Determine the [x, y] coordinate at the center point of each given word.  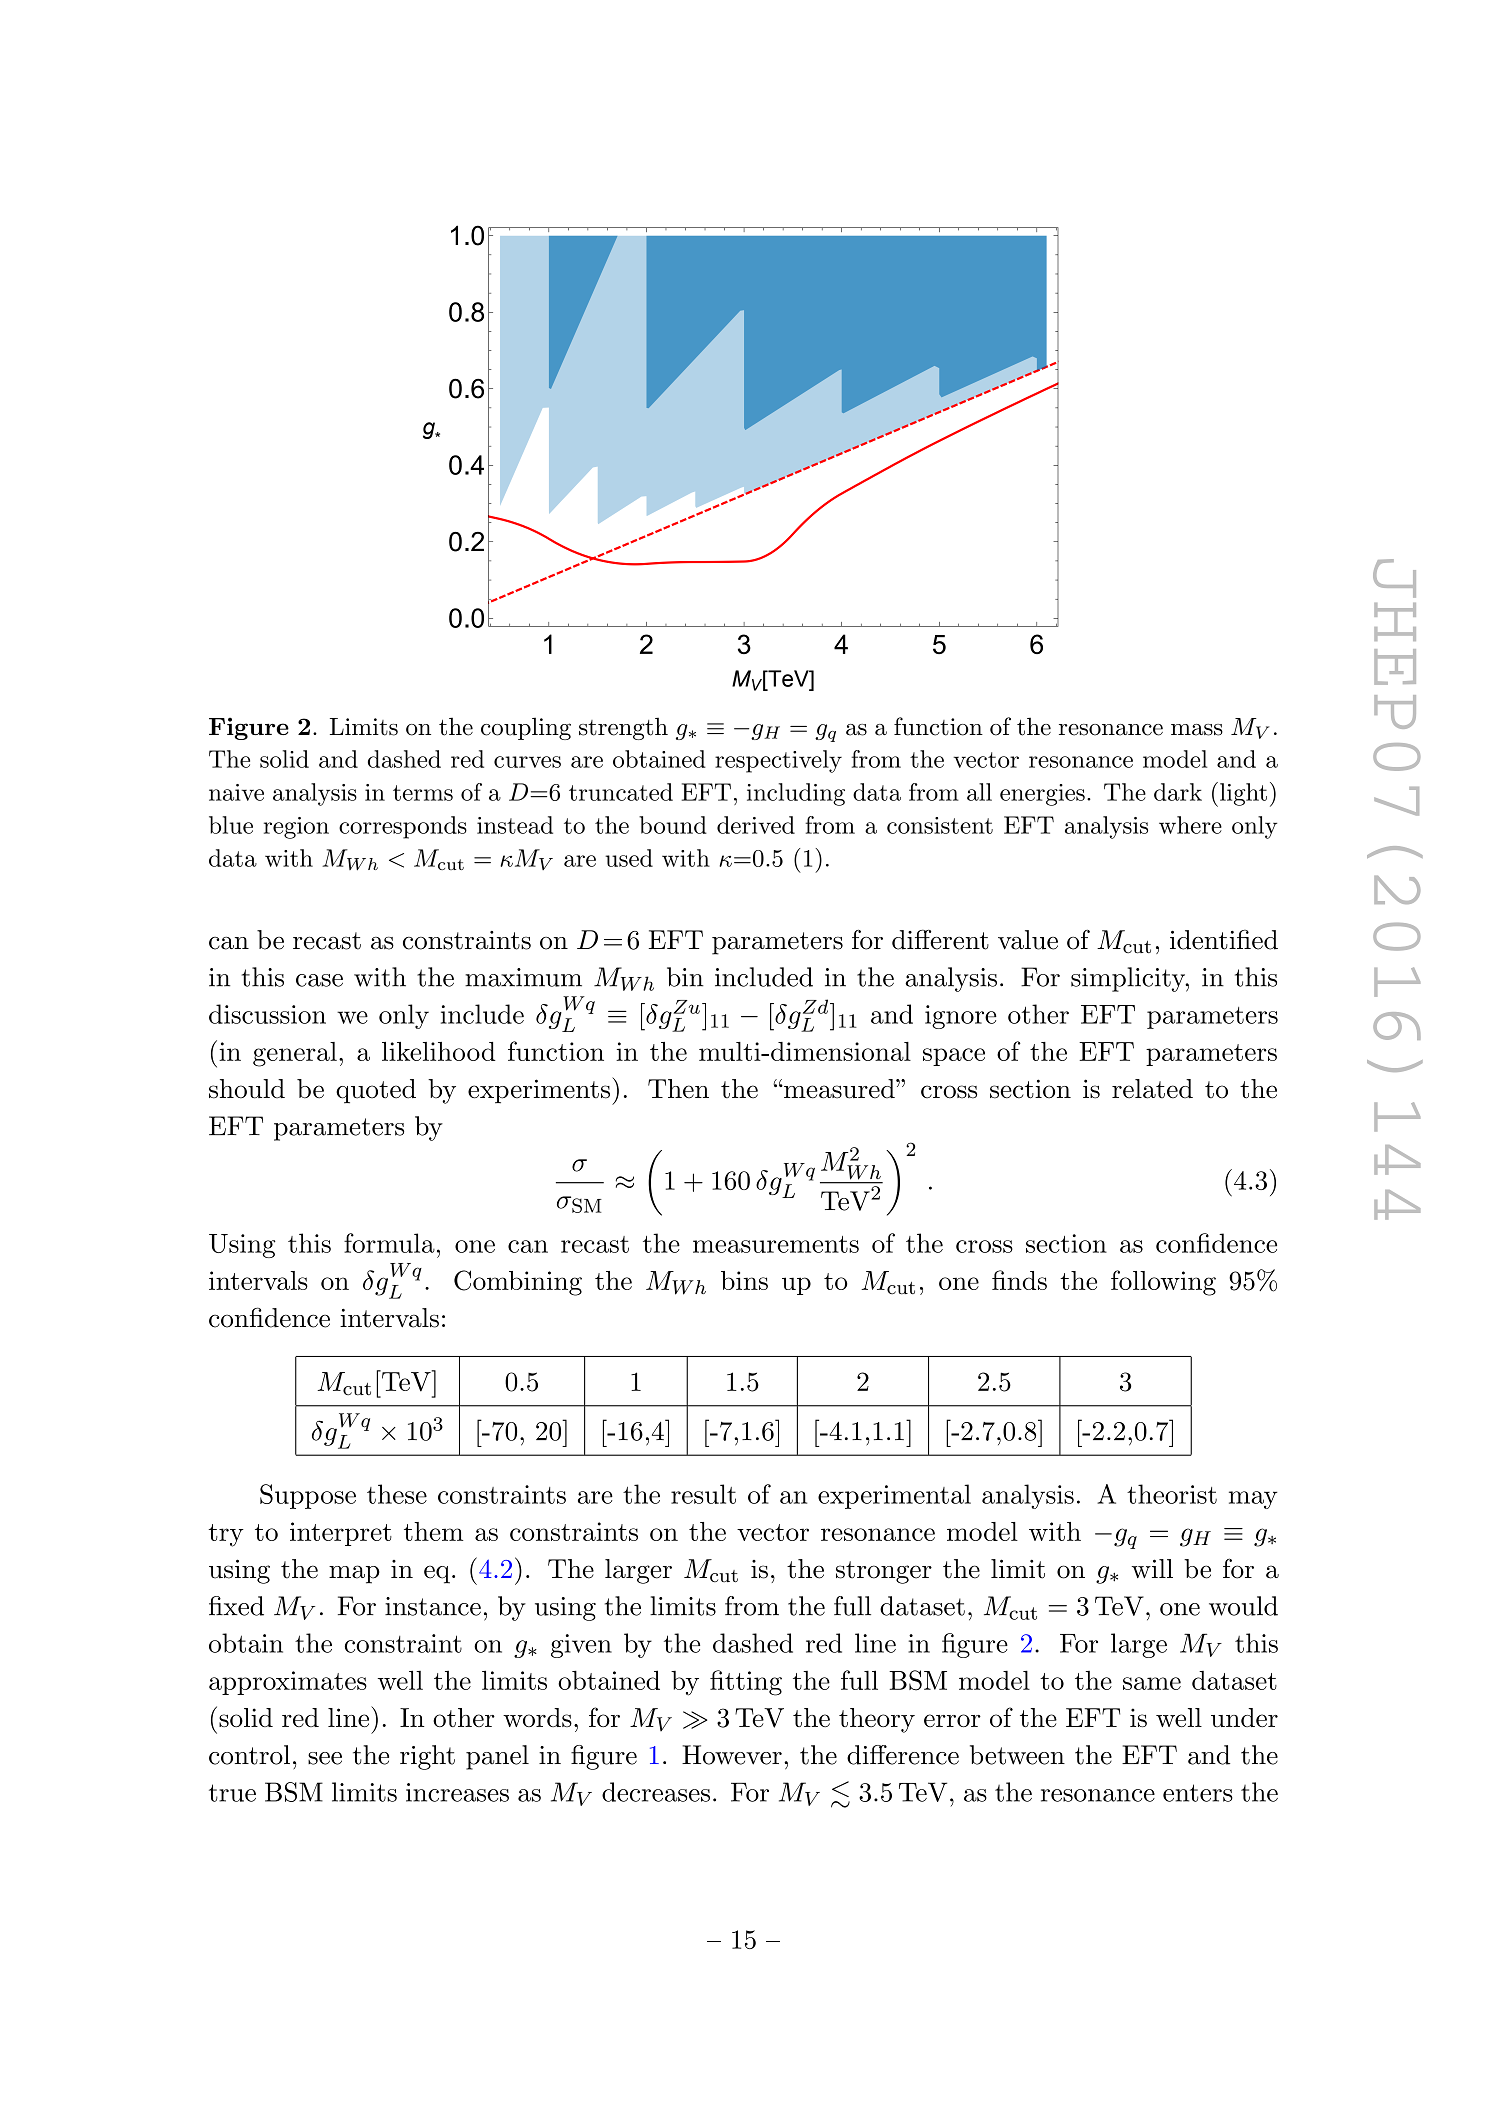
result [703, 1494]
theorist [1172, 1494]
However [732, 1755]
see [325, 1758]
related [1152, 1089]
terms [423, 793]
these [397, 1494]
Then [678, 1089]
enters [1198, 1793]
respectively [778, 761]
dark [1178, 792]
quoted [376, 1091]
